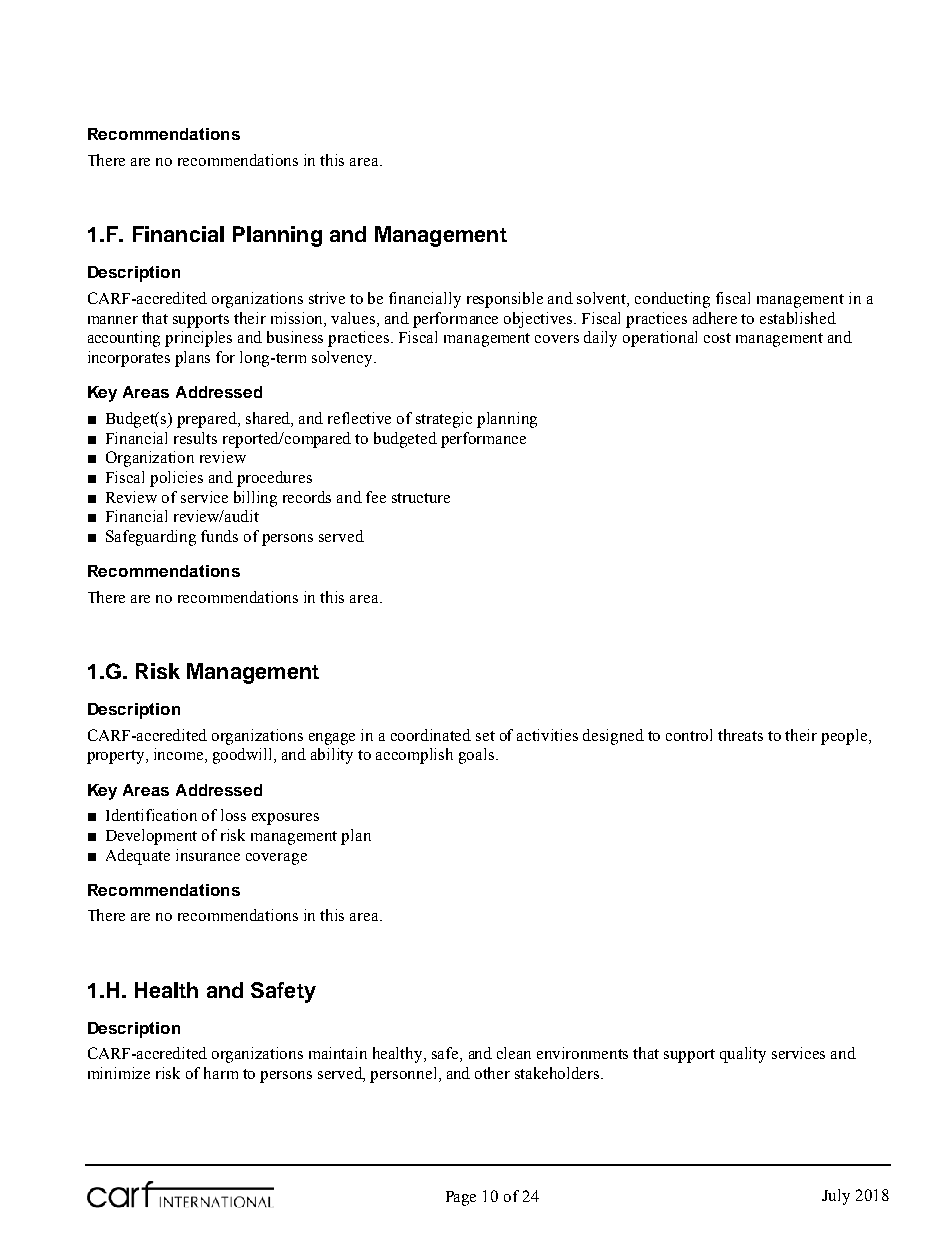  I want to click on quality, so click(743, 1055).
